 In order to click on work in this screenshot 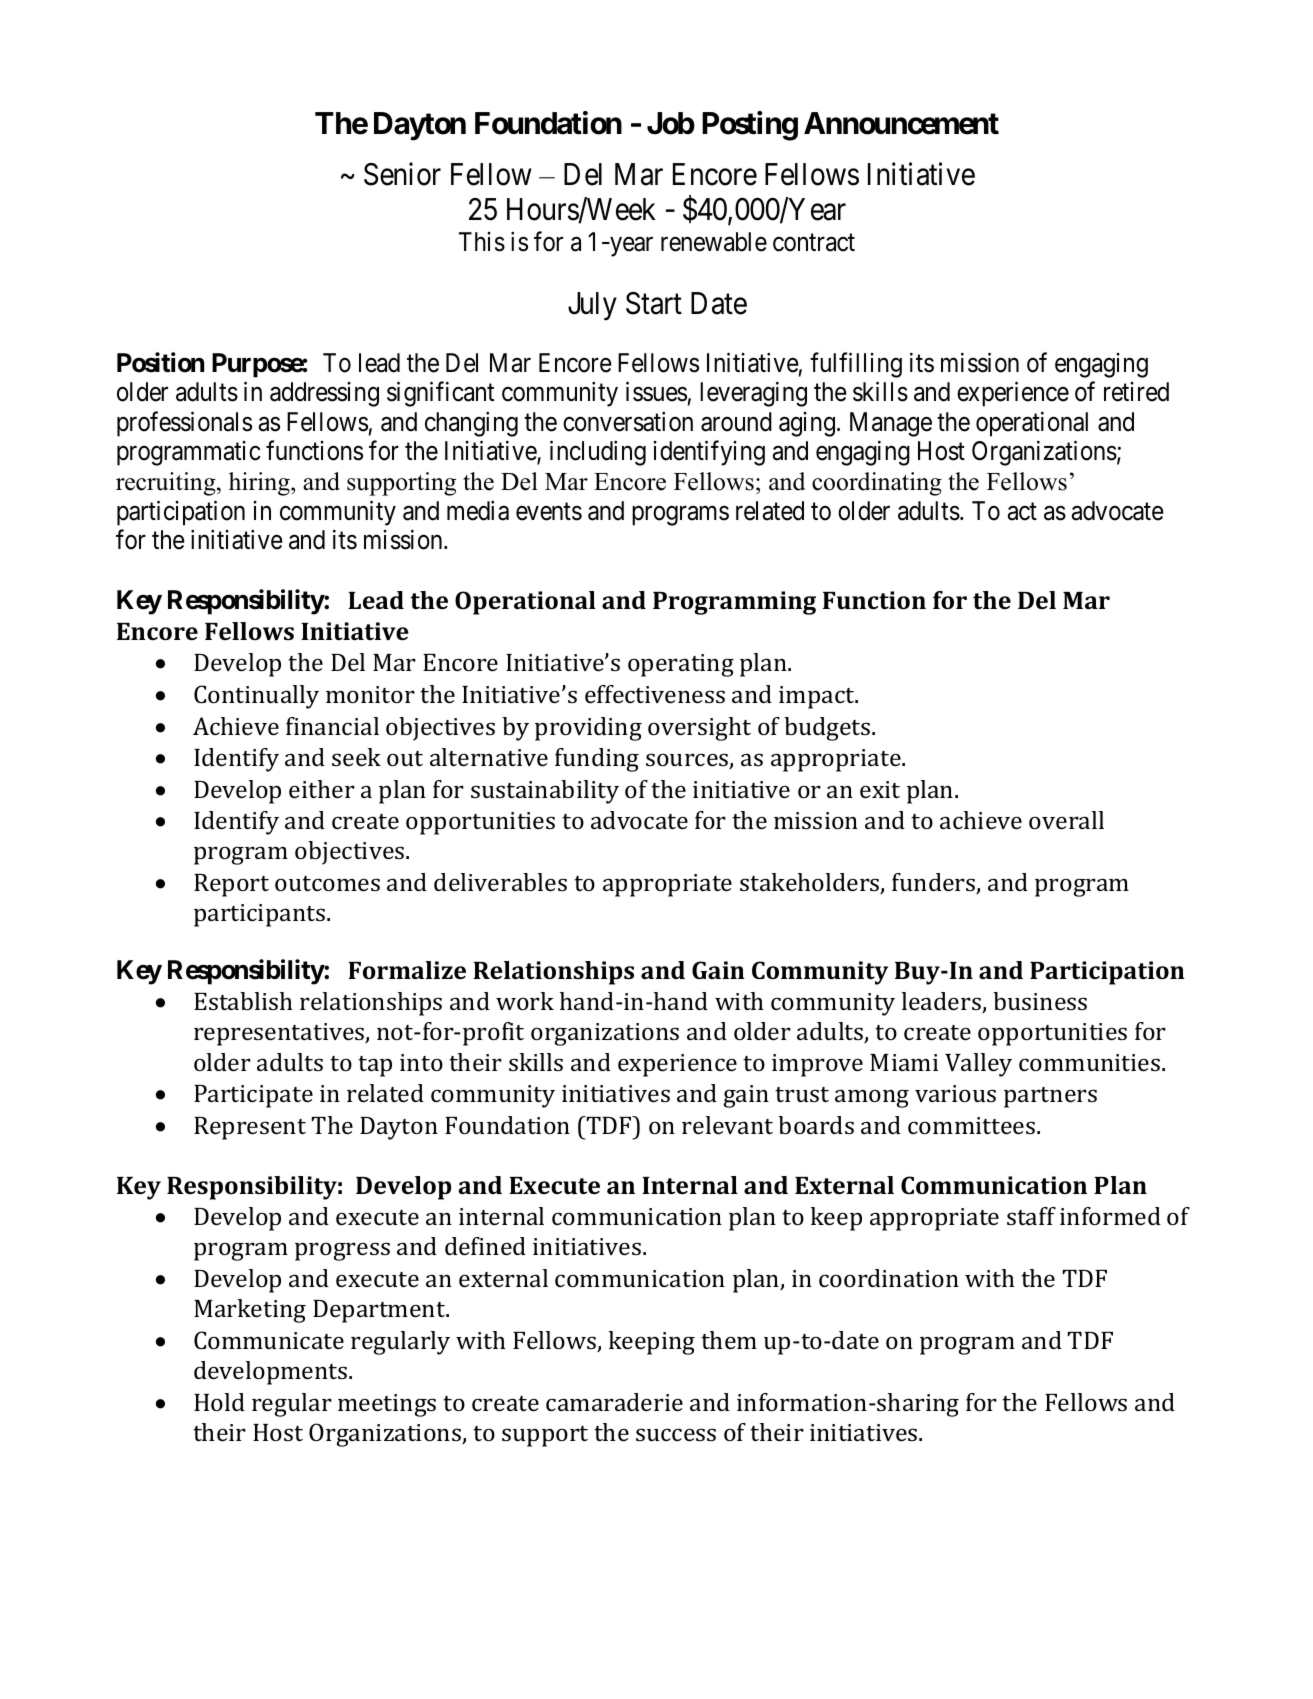, I will do `click(525, 1001)`.
